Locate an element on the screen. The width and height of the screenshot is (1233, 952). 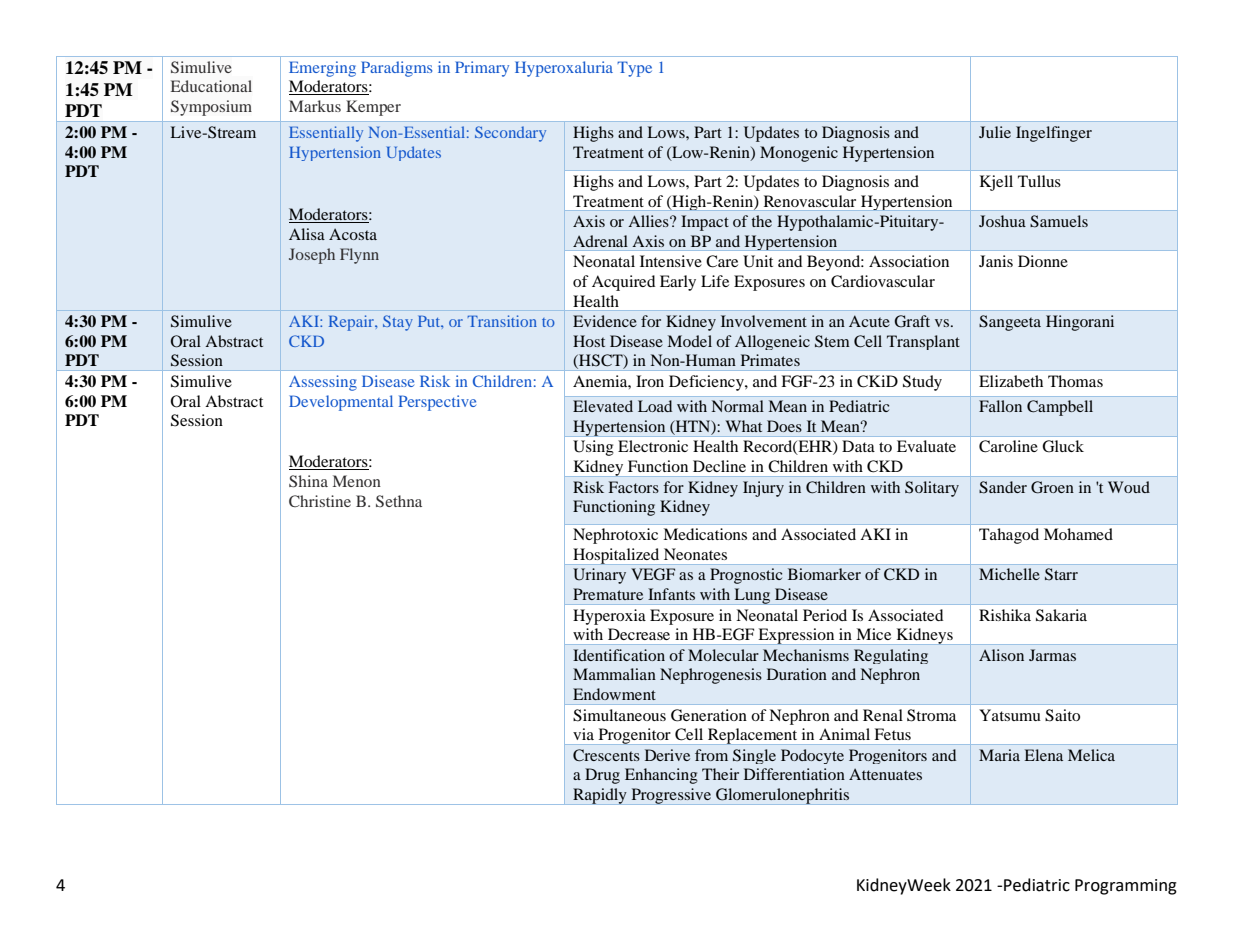
Type is located at coordinates (634, 69).
